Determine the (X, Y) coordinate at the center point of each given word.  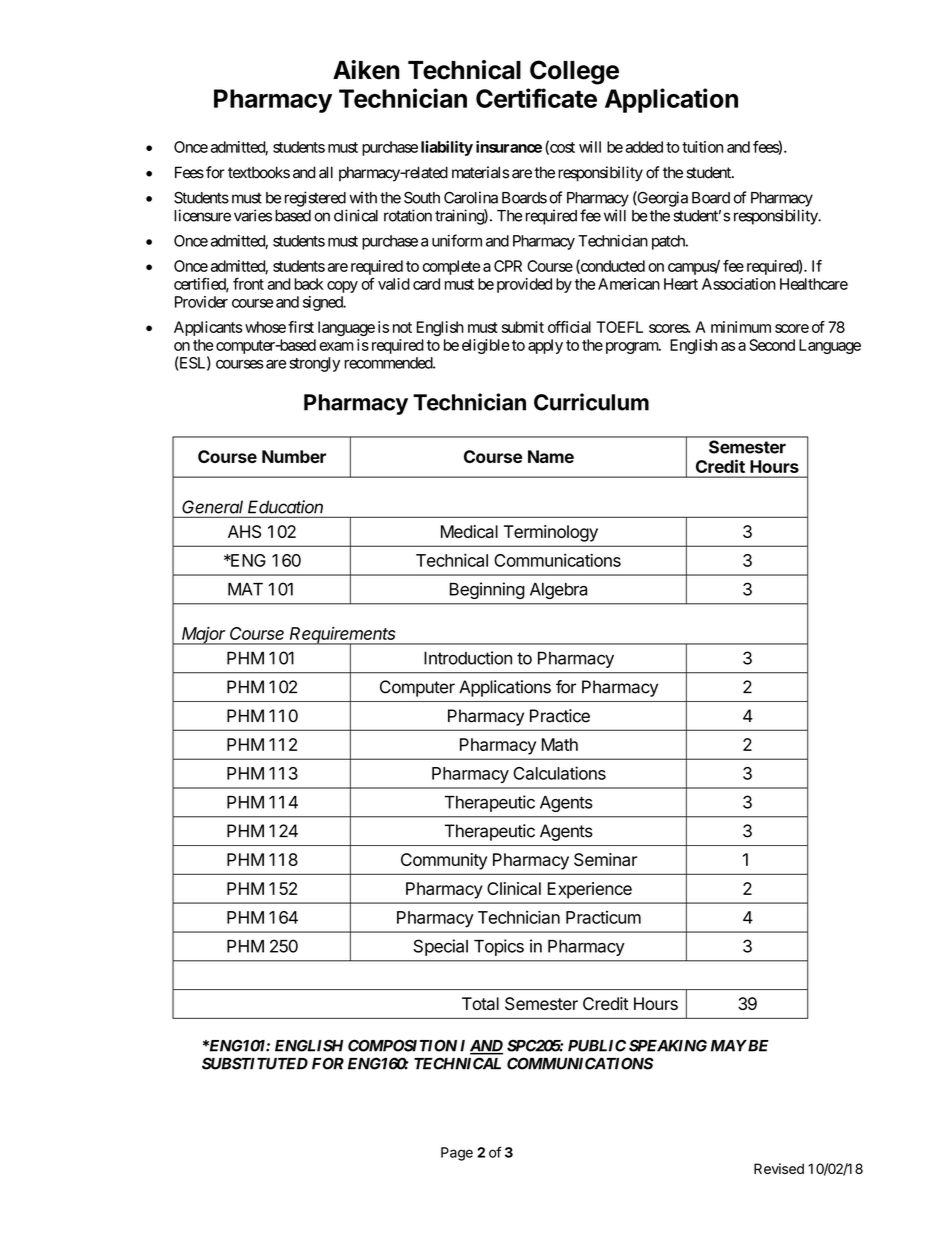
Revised (779, 1168)
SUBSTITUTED (255, 1063)
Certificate (536, 98)
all (326, 172)
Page (457, 1154)
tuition (702, 147)
